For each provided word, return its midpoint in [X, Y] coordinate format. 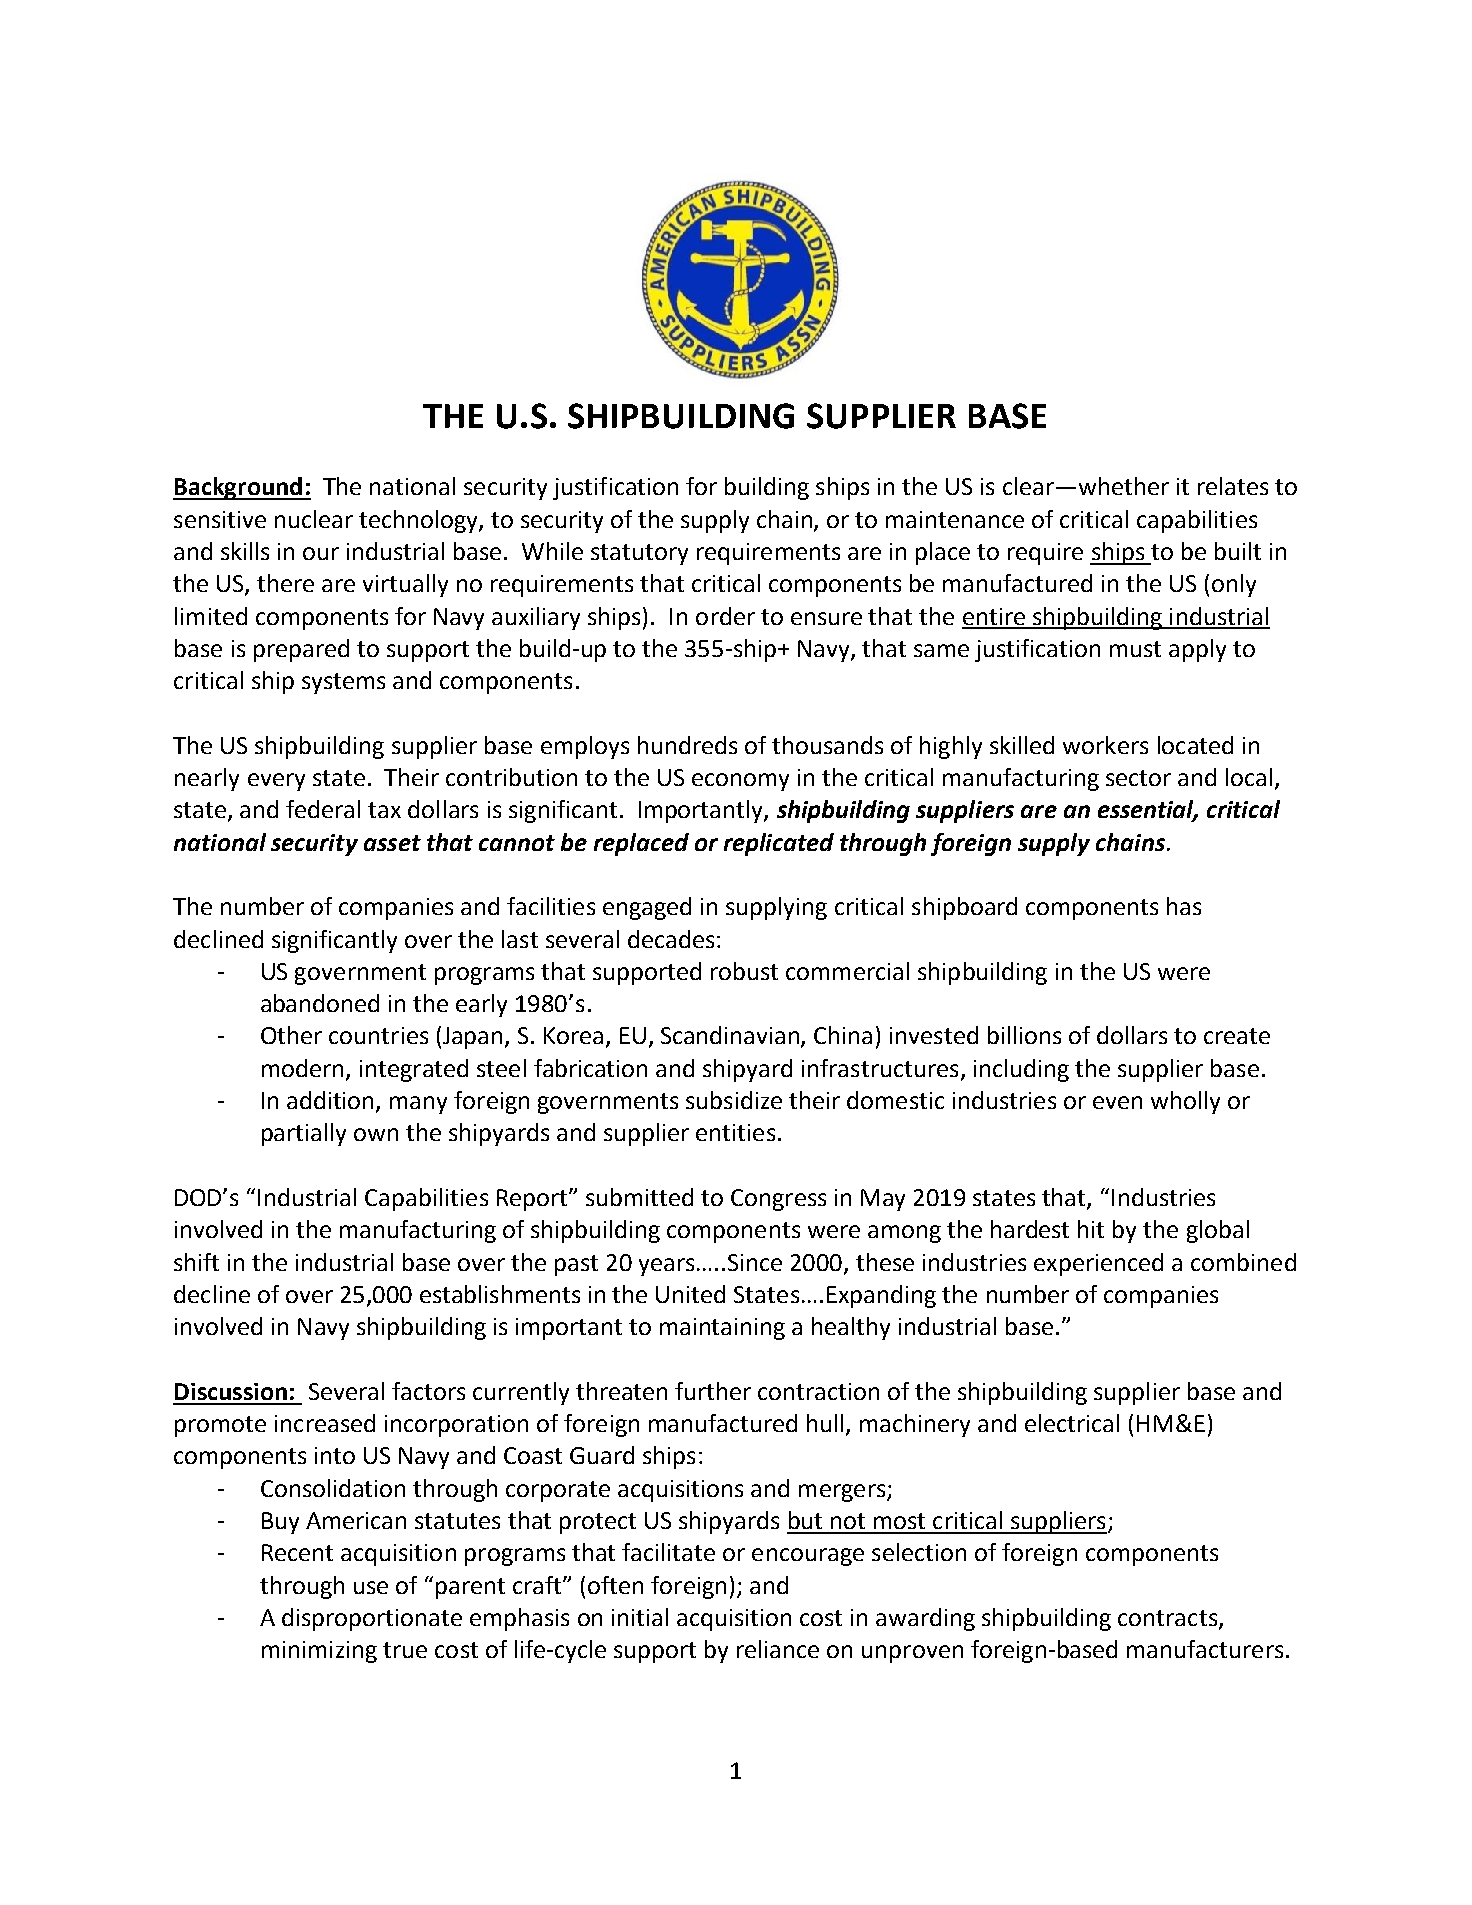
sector [1138, 778]
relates [1233, 486]
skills [245, 551]
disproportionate [372, 1619]
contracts [1167, 1618]
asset [392, 843]
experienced [1098, 1264]
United [690, 1294]
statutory [639, 554]
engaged [647, 908]
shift [196, 1262]
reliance [778, 1649]
